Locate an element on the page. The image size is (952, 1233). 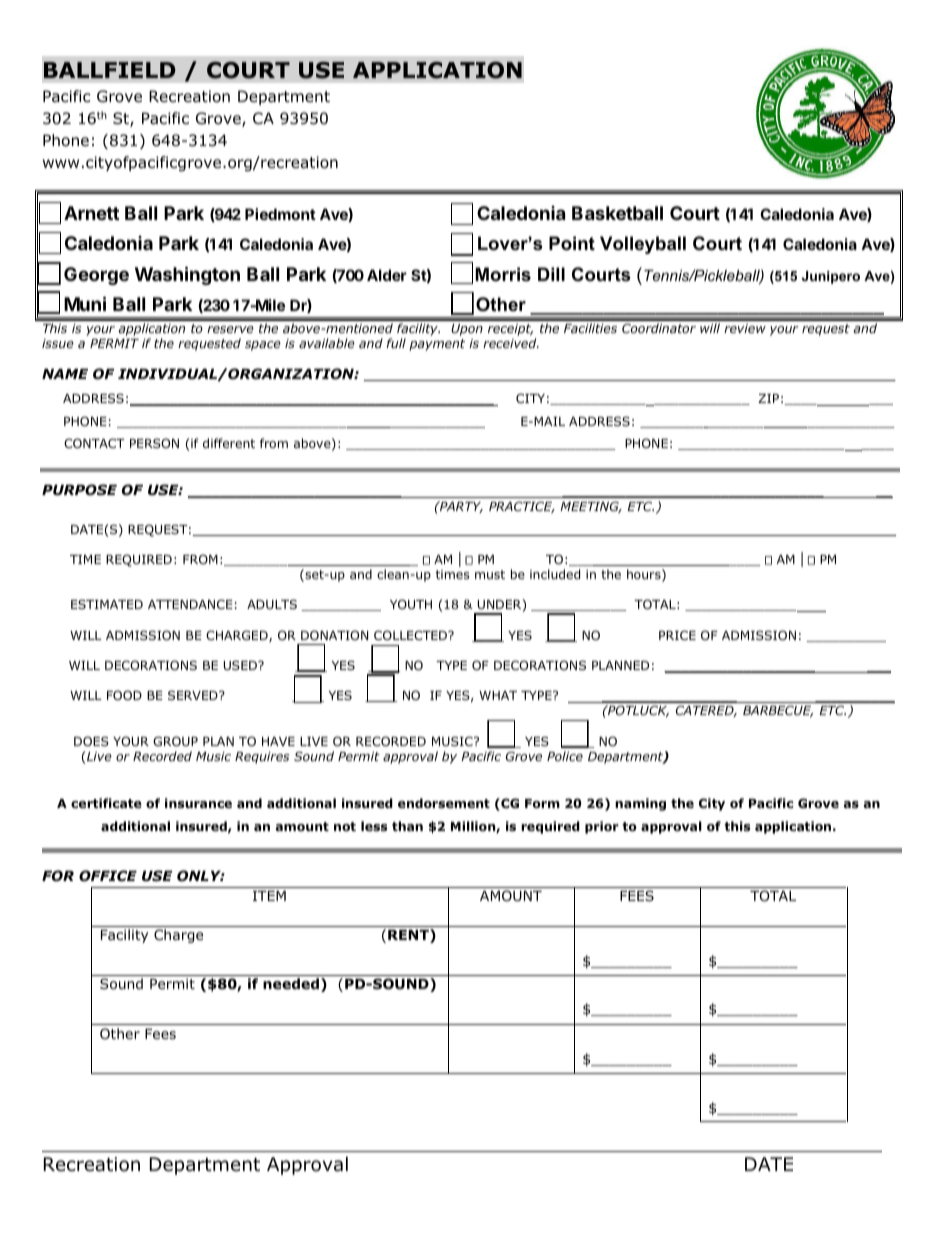
Alder is located at coordinates (387, 275).
